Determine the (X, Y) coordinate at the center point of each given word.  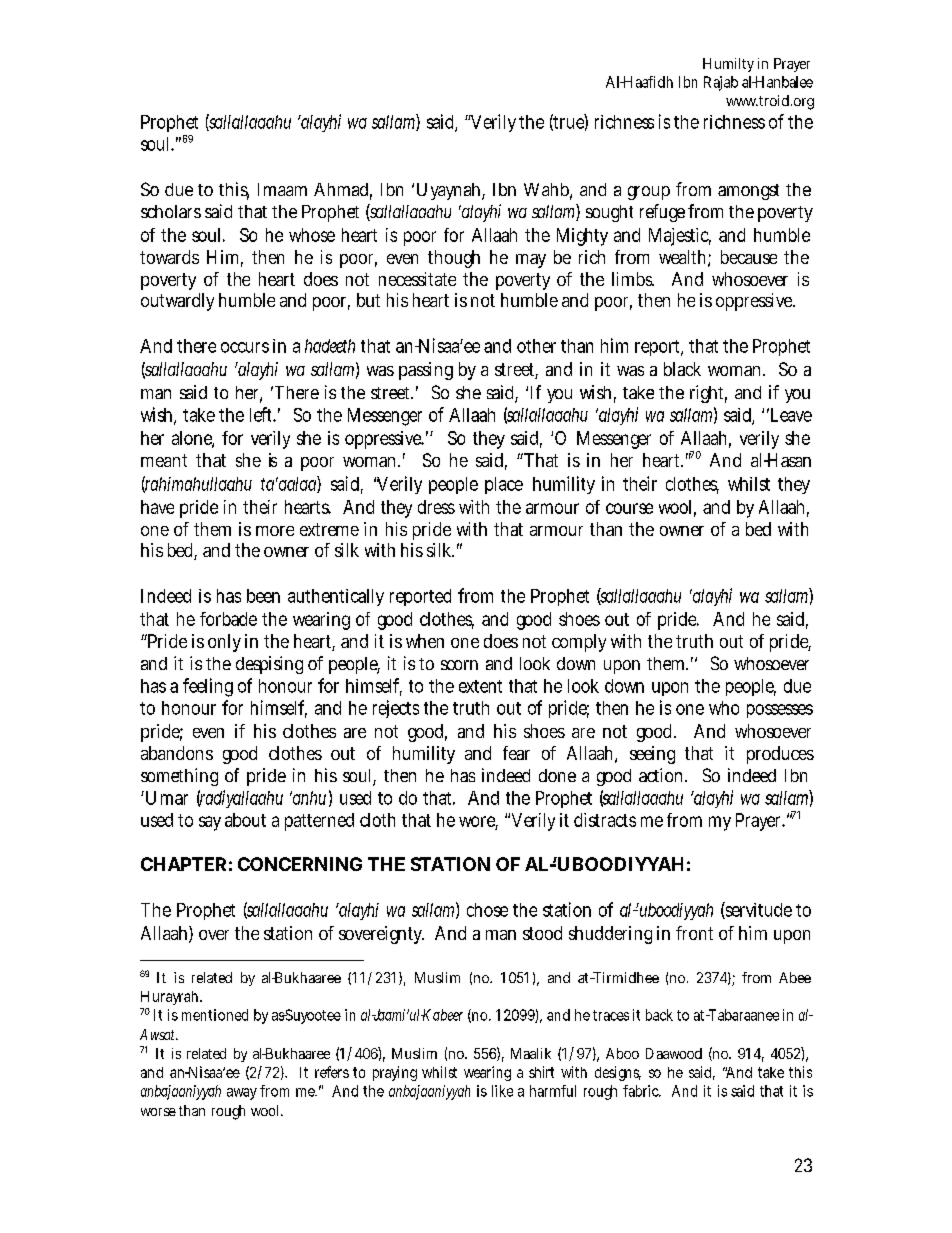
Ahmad (343, 191)
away (242, 1094)
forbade (228, 619)
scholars (171, 211)
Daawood (674, 1053)
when (425, 641)
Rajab (721, 83)
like (502, 1091)
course (629, 508)
